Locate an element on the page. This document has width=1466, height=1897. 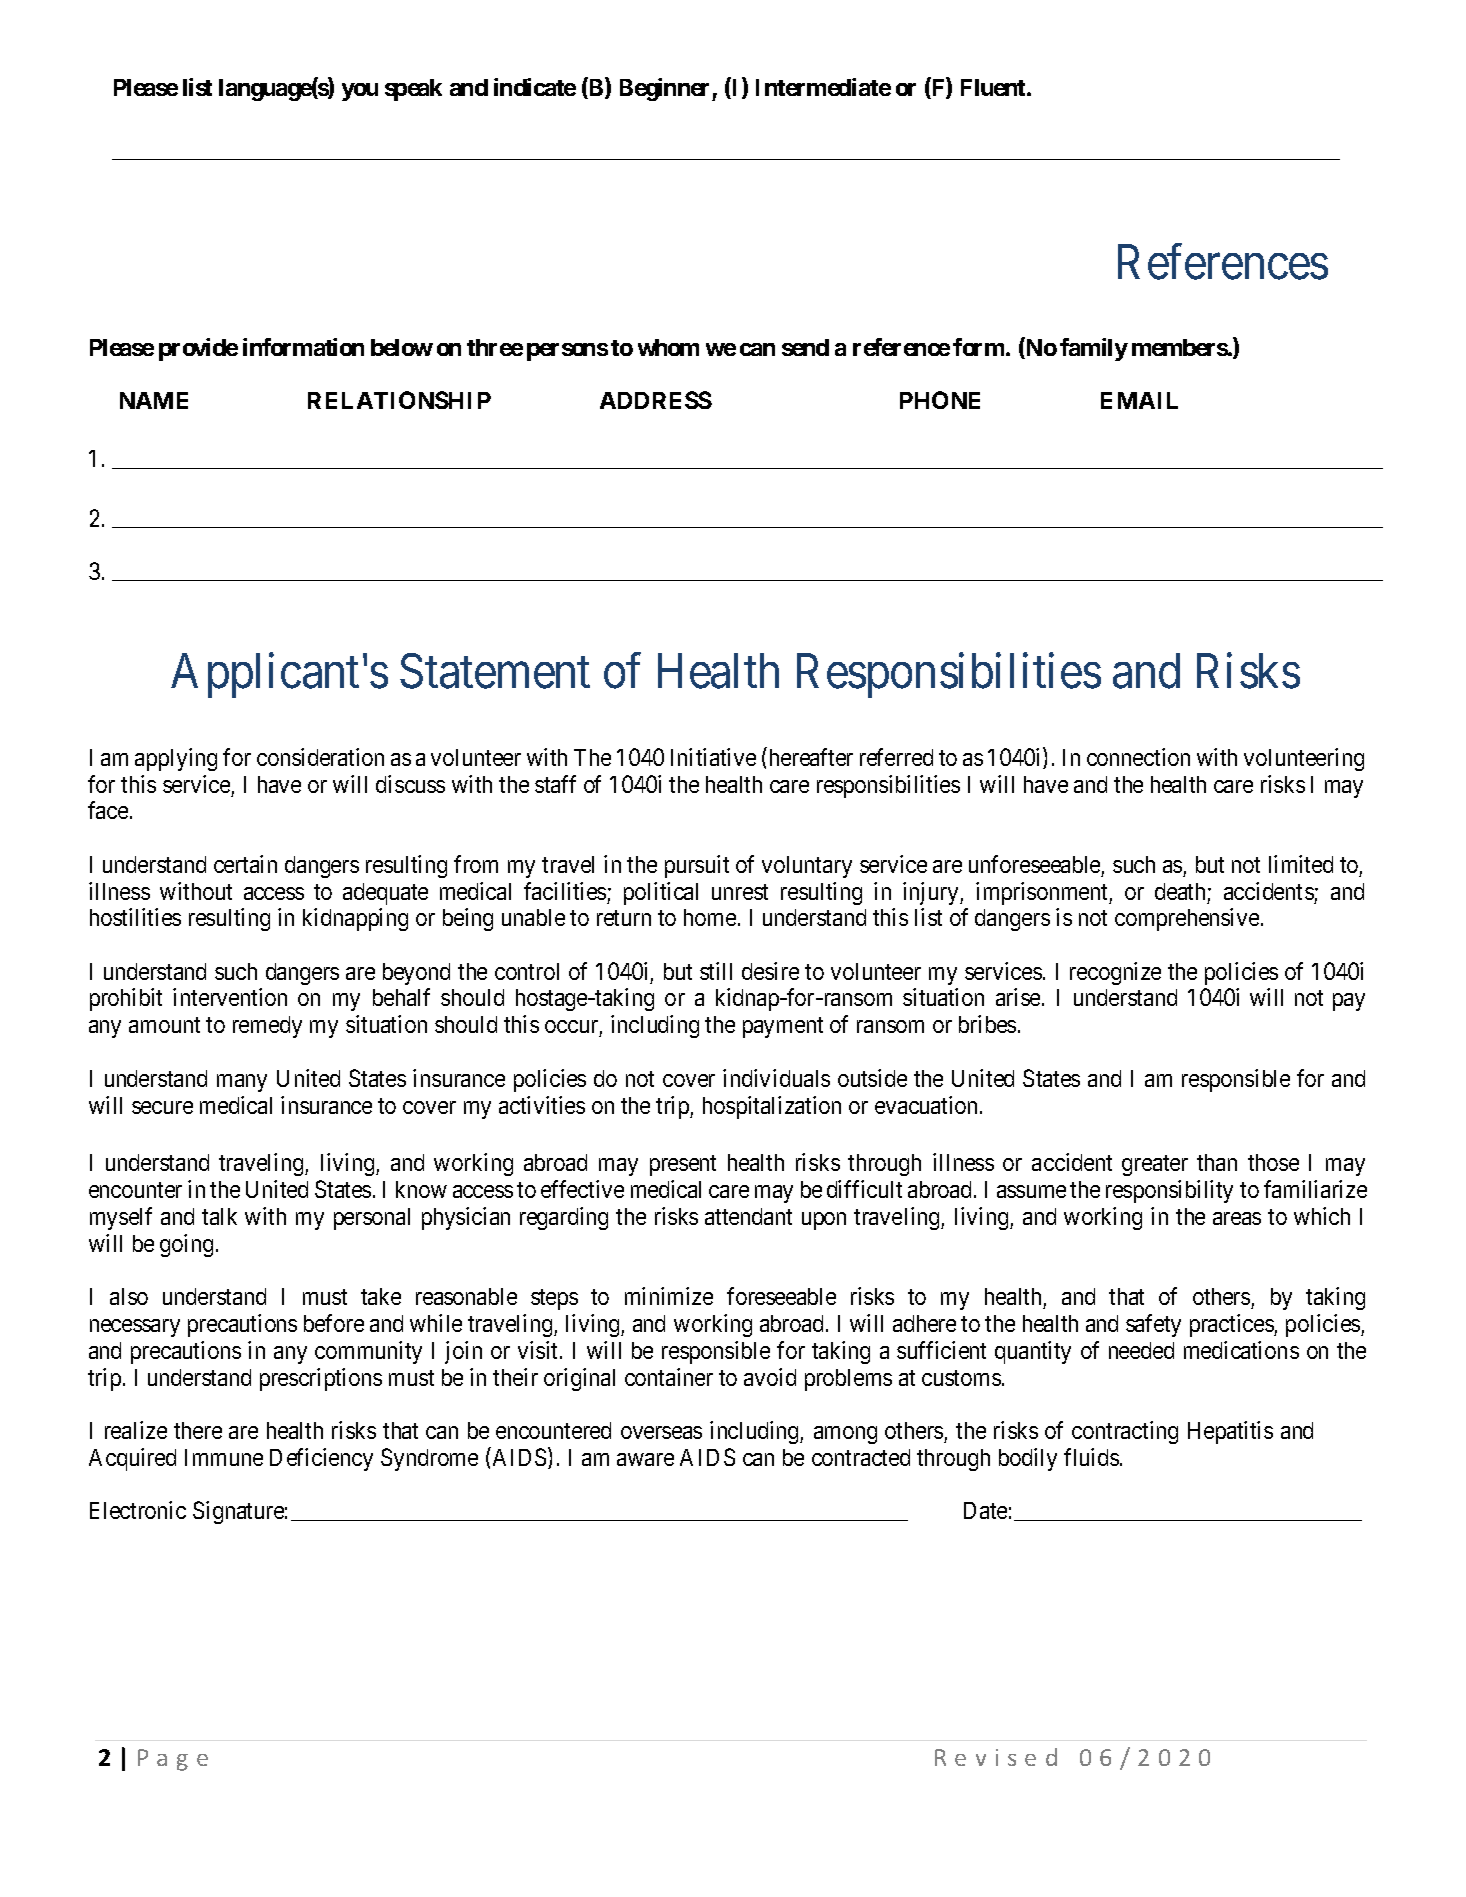
Immune is located at coordinates (224, 1457).
